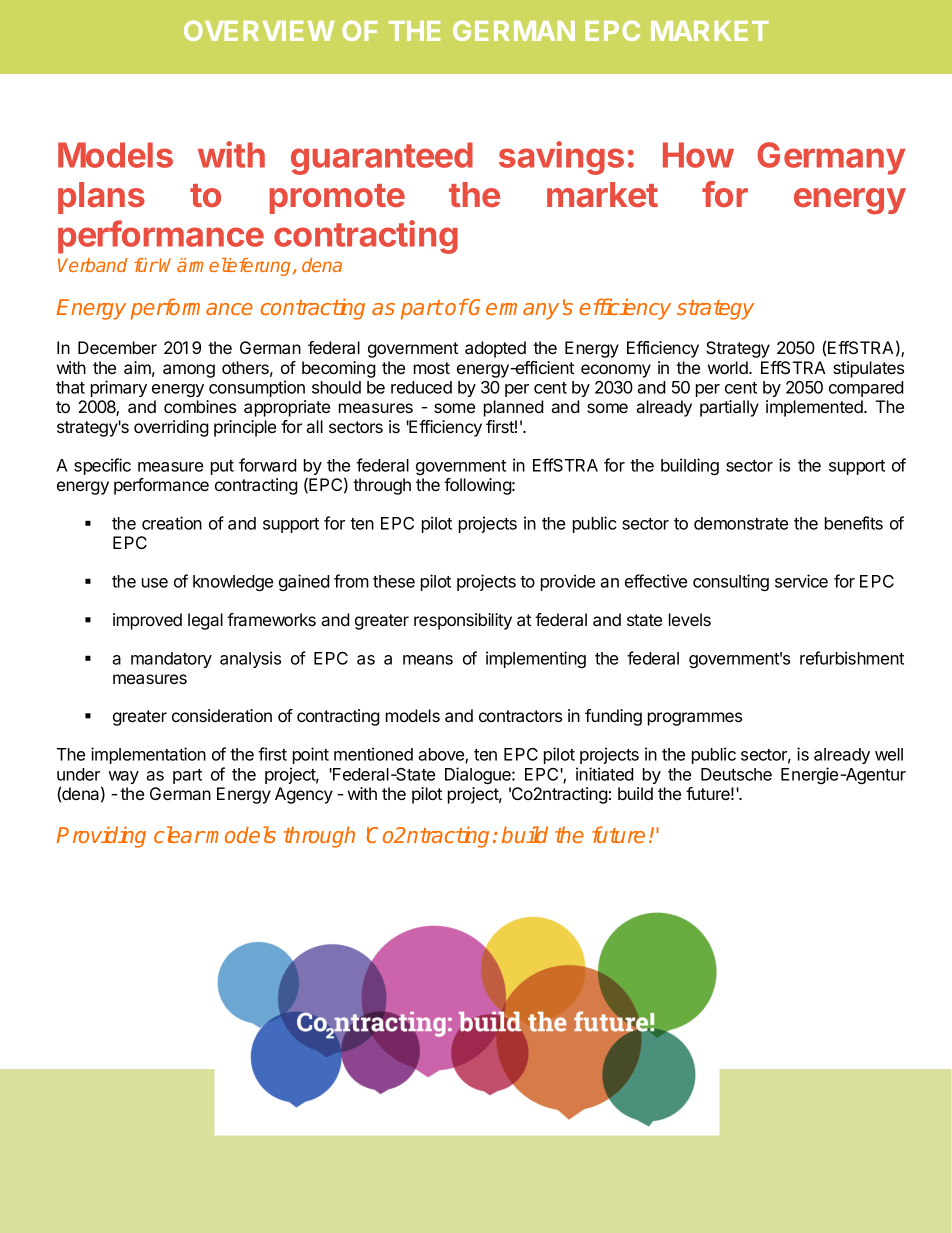  What do you see at coordinates (514, 408) in the screenshot?
I see `planned` at bounding box center [514, 408].
